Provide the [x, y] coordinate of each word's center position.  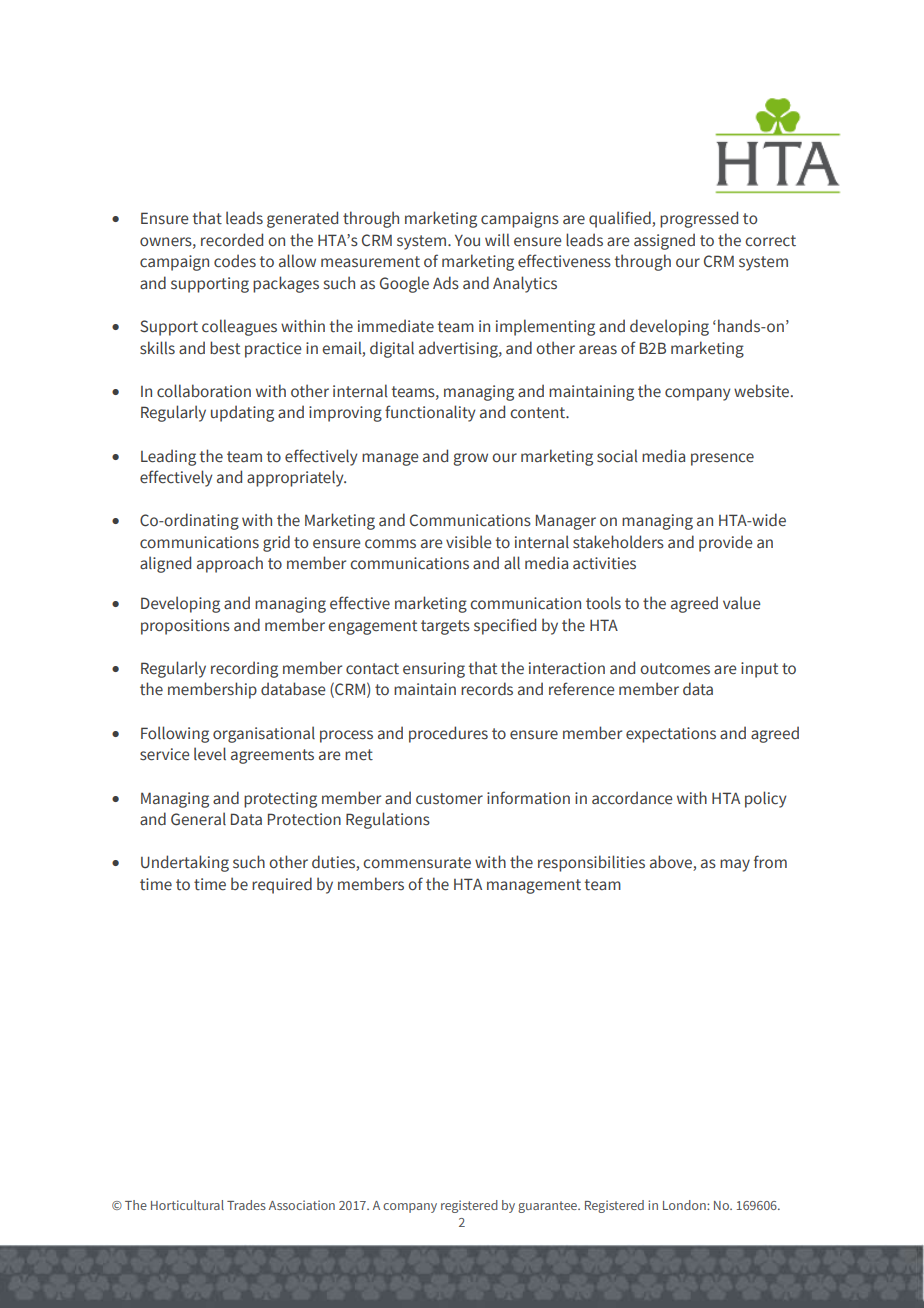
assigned [664, 241]
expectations [671, 735]
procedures [448, 734]
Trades [246, 1205]
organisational [264, 734]
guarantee [548, 1207]
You [467, 240]
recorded [232, 240]
